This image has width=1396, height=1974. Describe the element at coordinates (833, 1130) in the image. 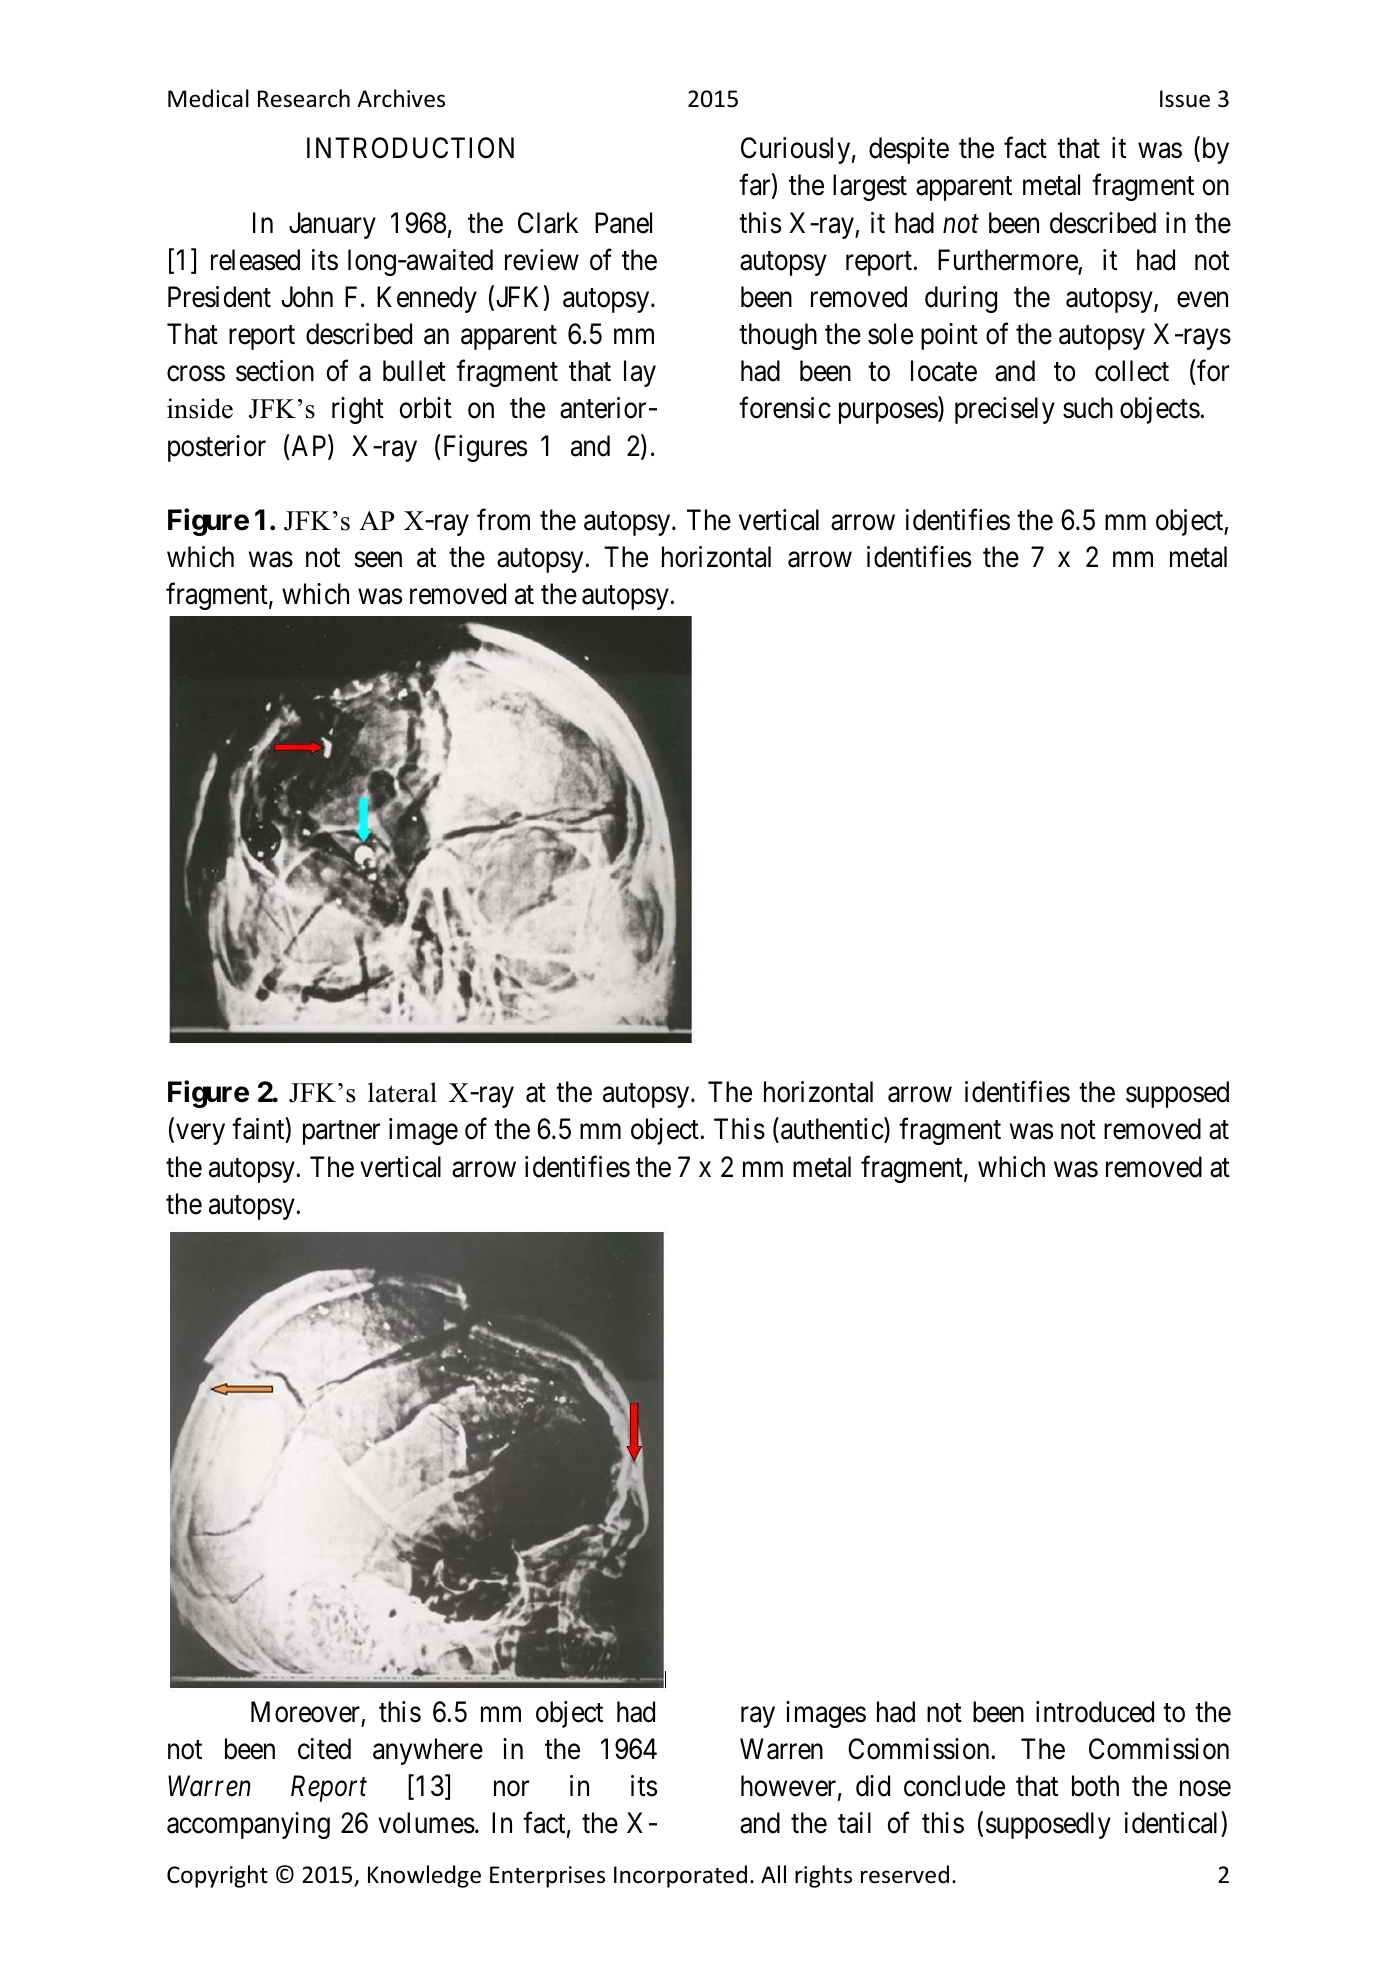

I see `authentic` at that location.
